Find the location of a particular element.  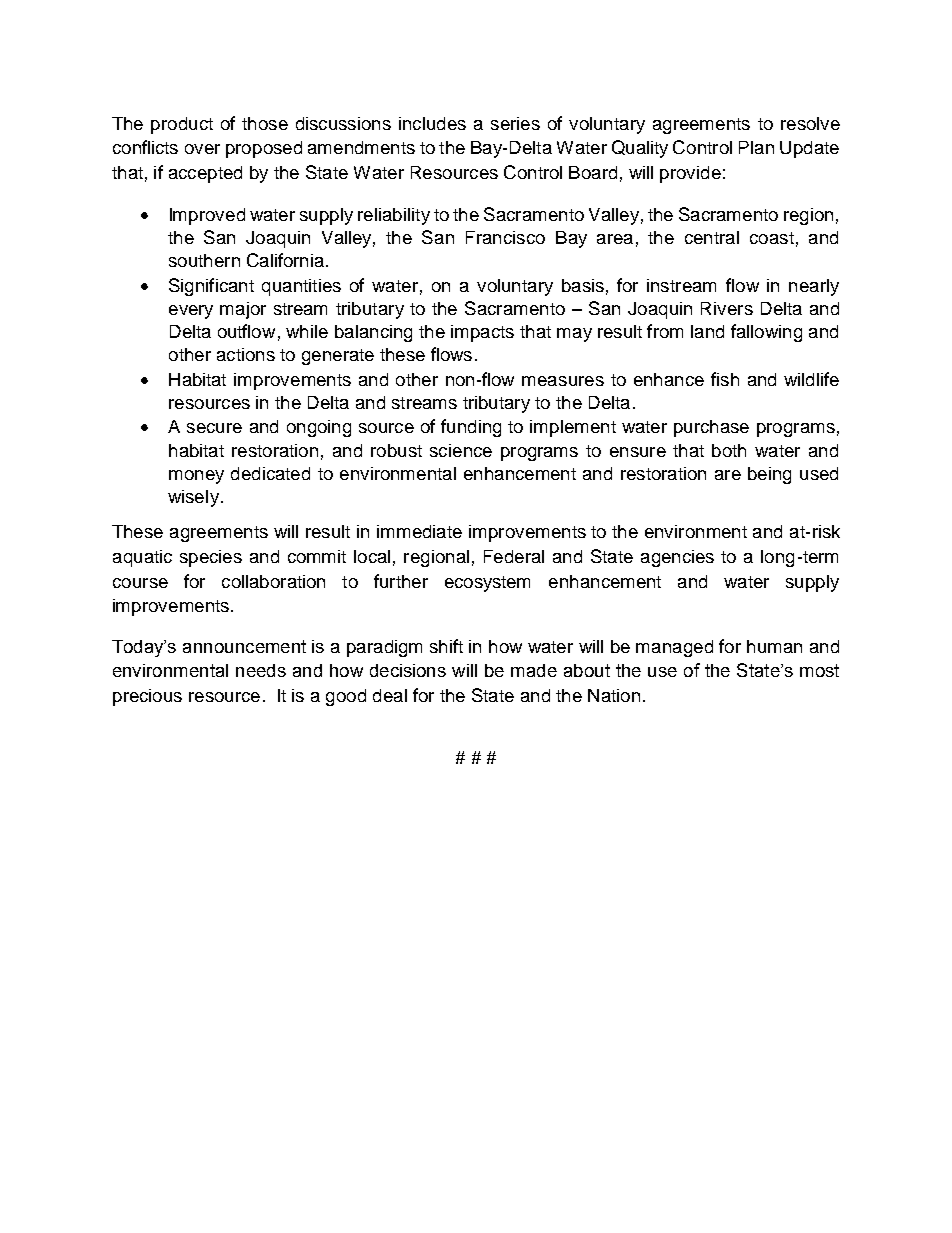

science is located at coordinates (461, 450).
